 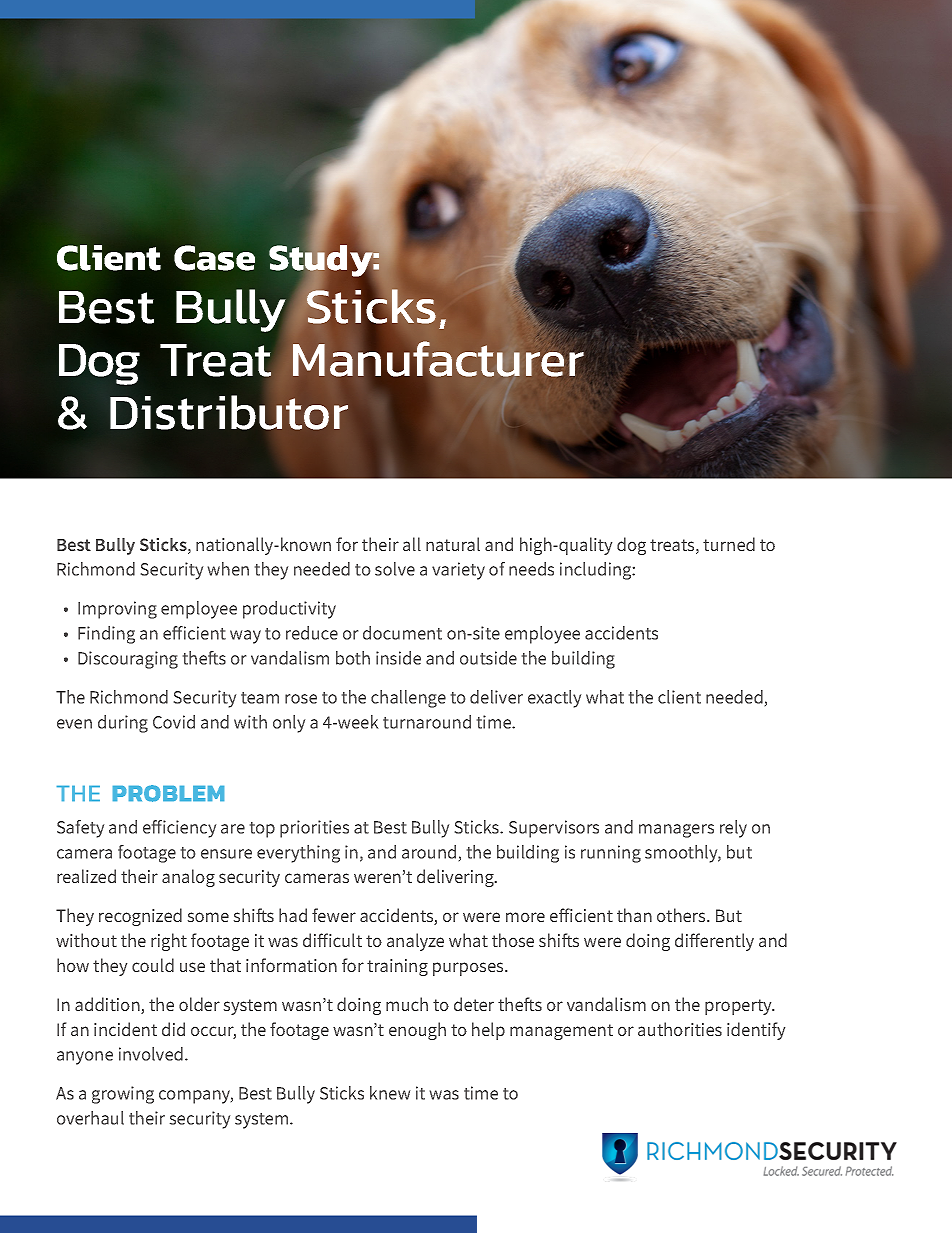 I want to click on PROBLEM, so click(x=168, y=793).
